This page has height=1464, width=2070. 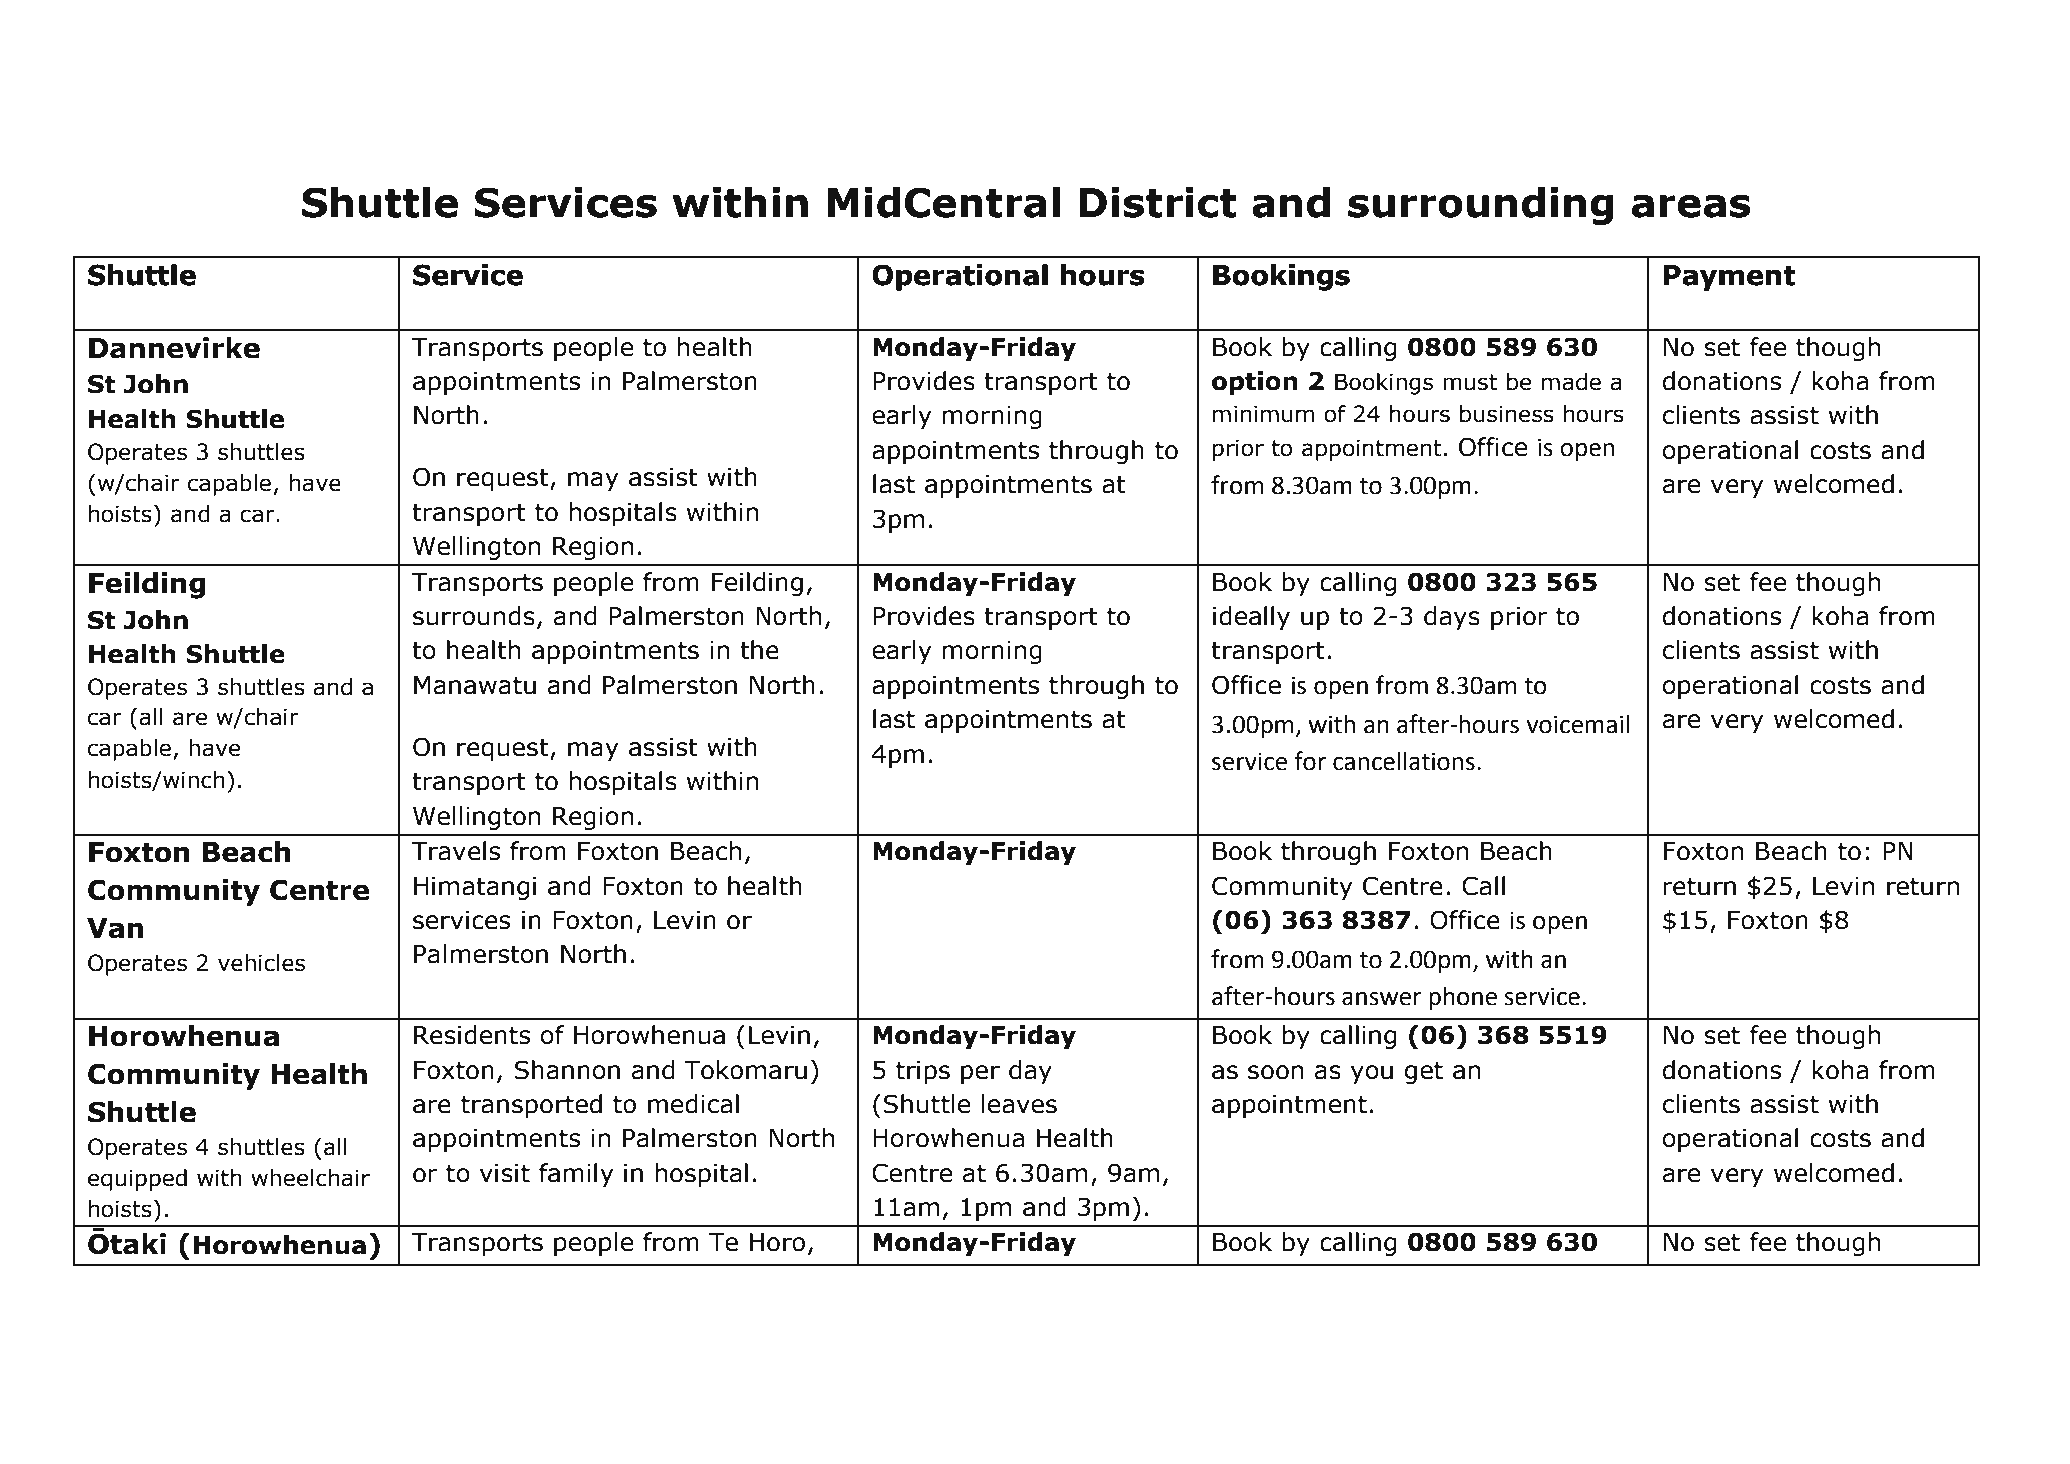 What do you see at coordinates (1263, 414) in the page?
I see `minimum` at bounding box center [1263, 414].
